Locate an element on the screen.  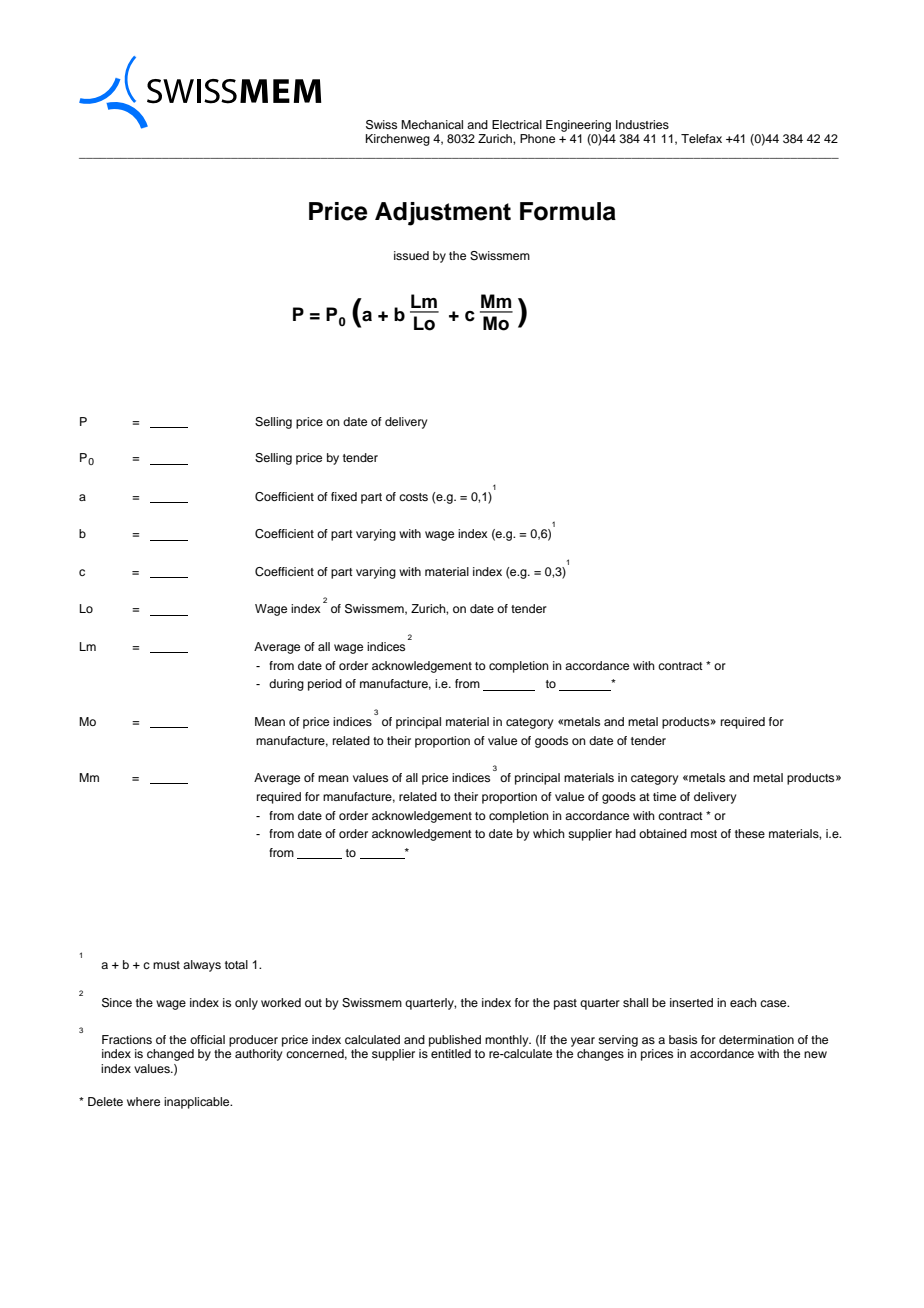
Mechanical is located at coordinates (432, 124).
